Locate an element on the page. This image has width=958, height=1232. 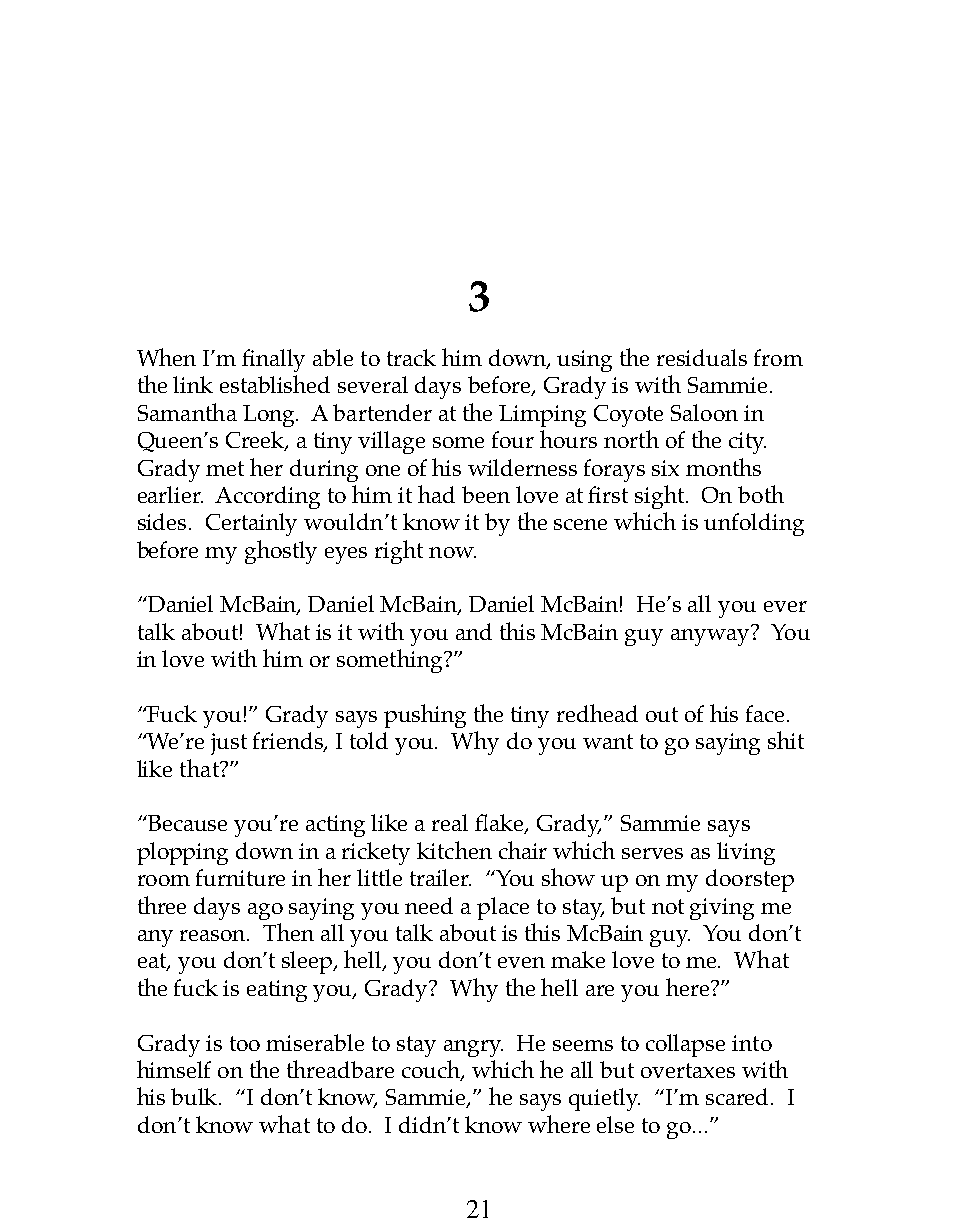
pushing is located at coordinates (425, 716).
